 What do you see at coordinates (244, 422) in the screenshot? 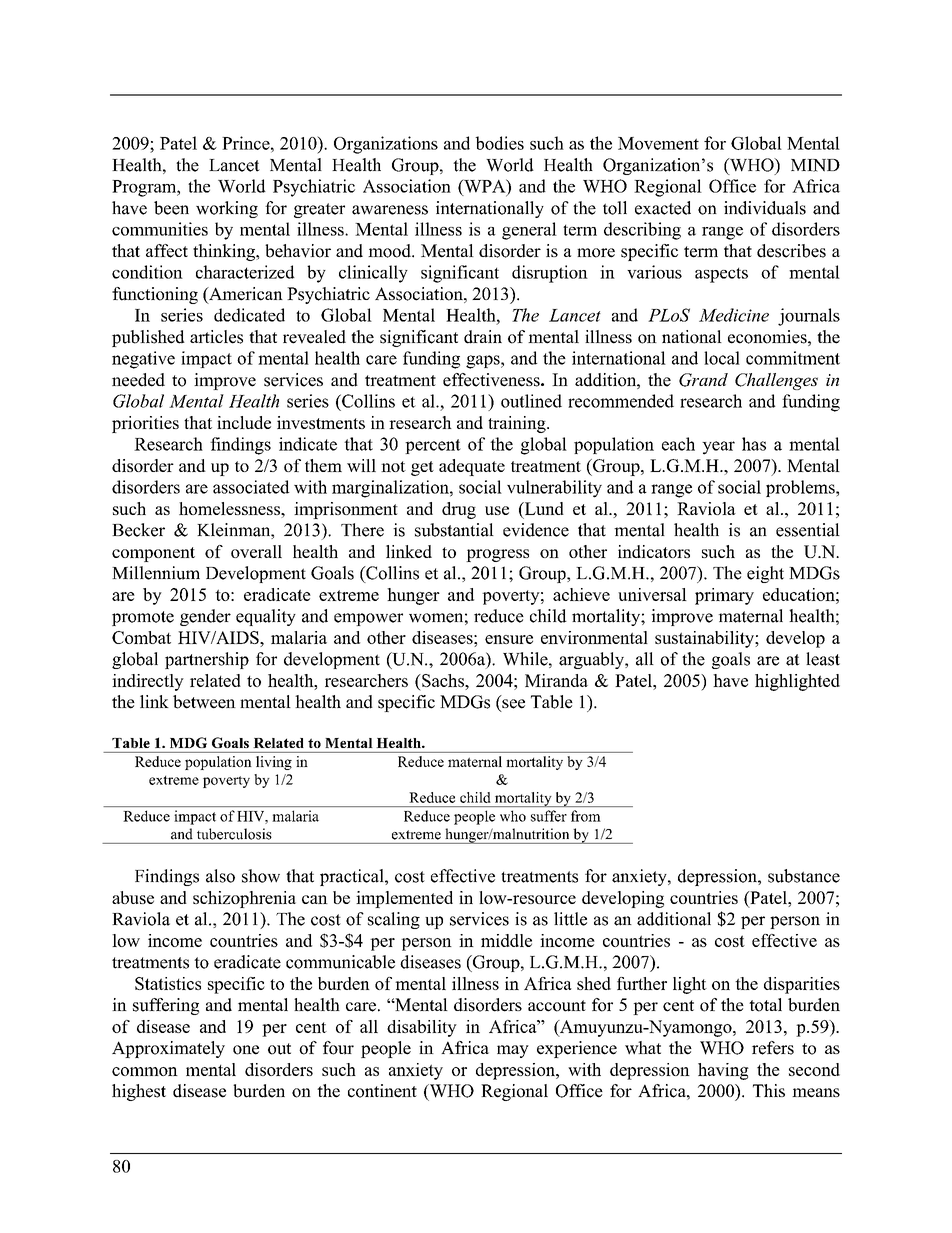
I see `include` at bounding box center [244, 422].
